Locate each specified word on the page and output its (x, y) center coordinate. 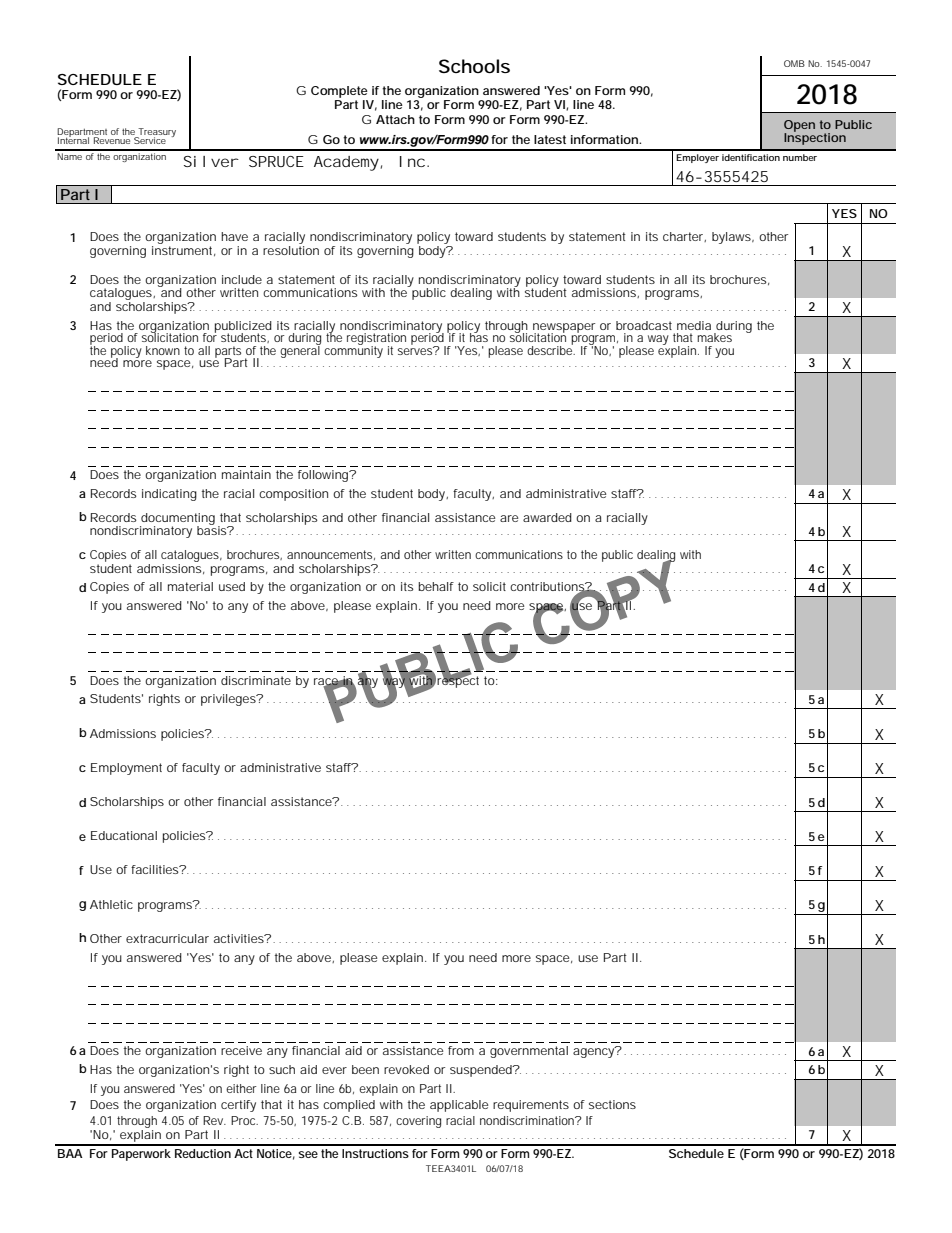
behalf (436, 586)
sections (612, 1104)
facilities (156, 869)
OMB (794, 63)
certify (238, 1106)
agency (595, 1052)
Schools (474, 66)
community (353, 350)
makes (714, 337)
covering (418, 1122)
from (461, 1050)
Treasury (156, 133)
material (190, 586)
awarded (547, 517)
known (163, 350)
